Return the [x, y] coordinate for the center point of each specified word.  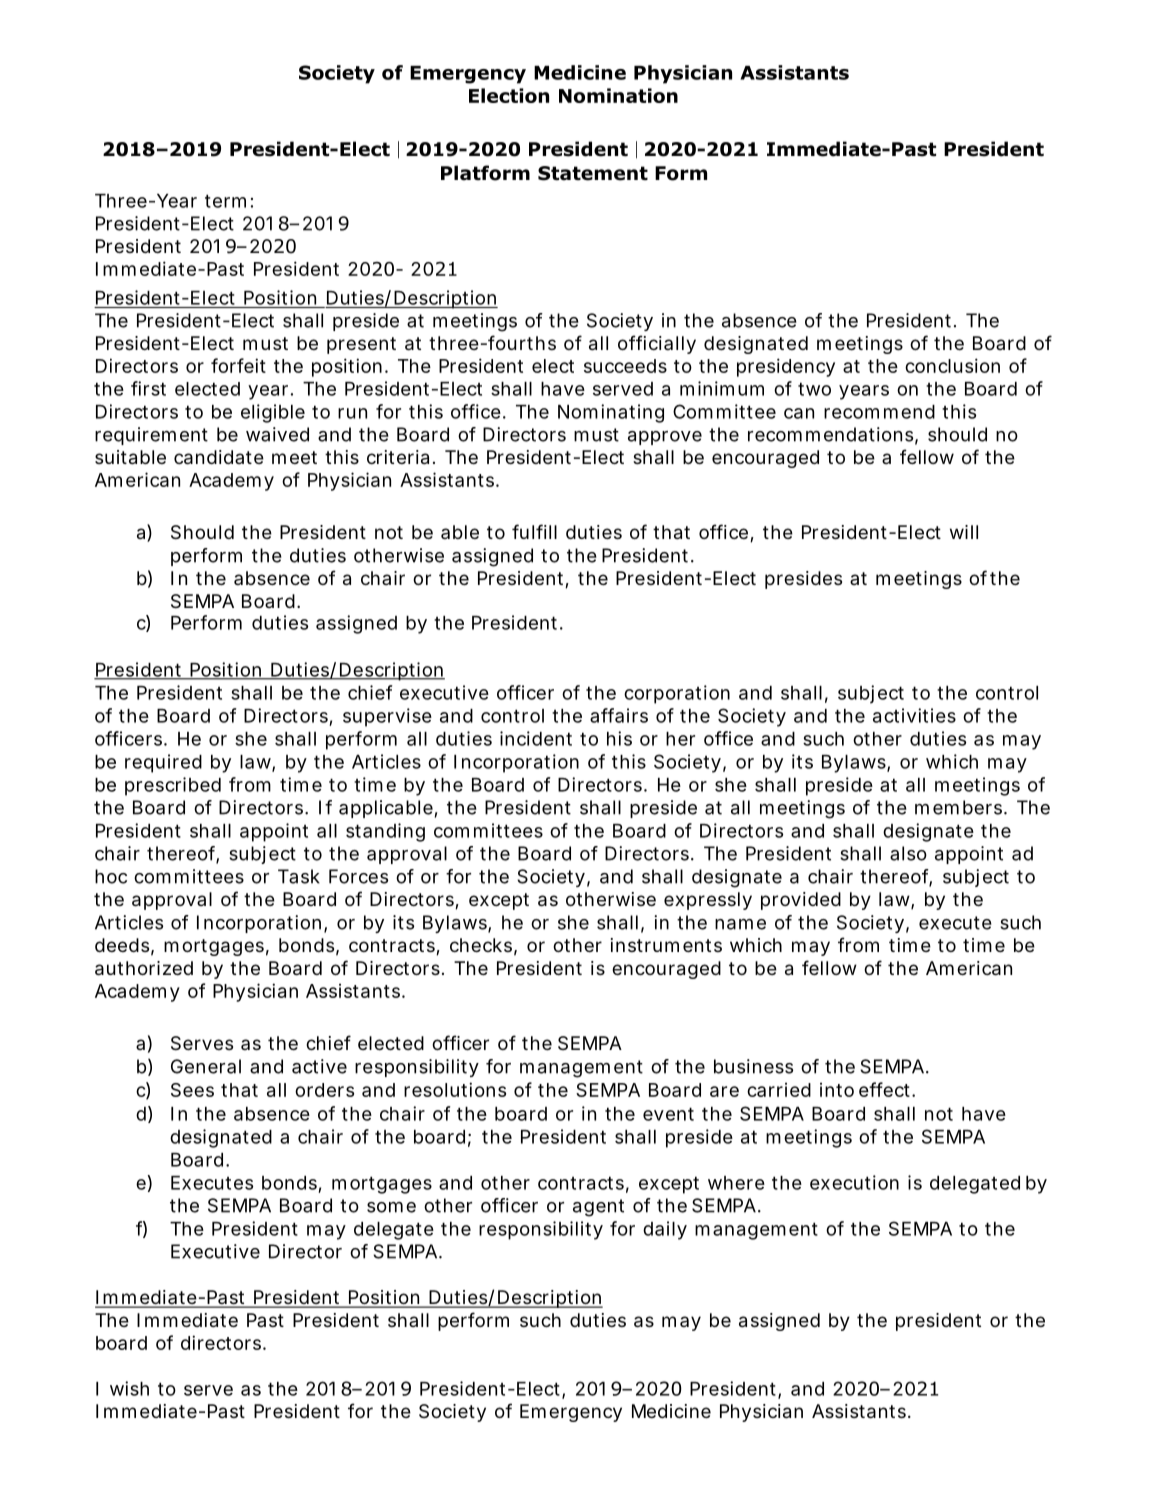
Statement [593, 173]
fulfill [534, 531]
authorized [144, 968]
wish [129, 1388]
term [225, 201]
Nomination [618, 95]
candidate [219, 457]
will [964, 532]
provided [801, 901]
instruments [666, 945]
